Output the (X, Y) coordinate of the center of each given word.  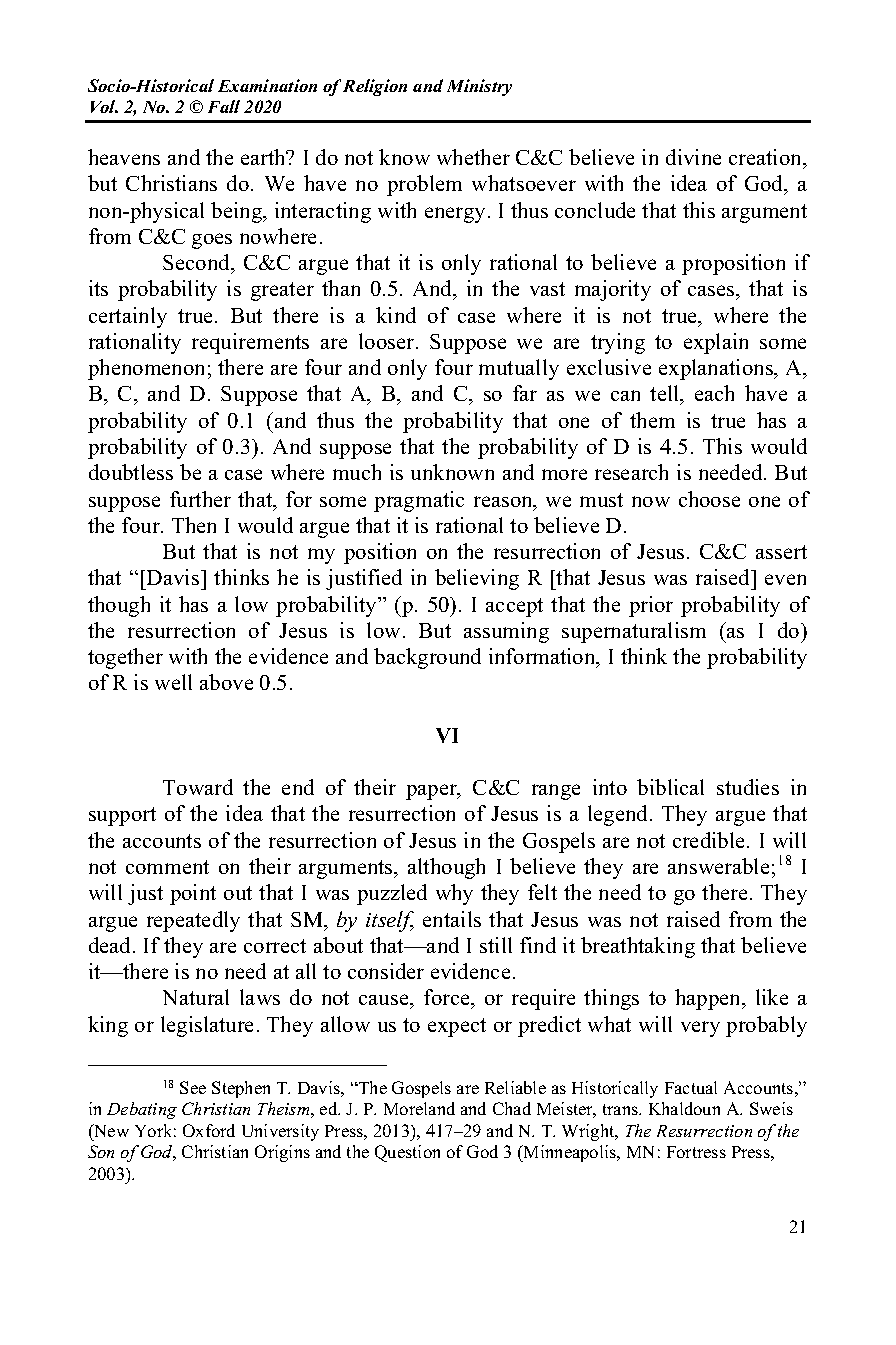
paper (433, 792)
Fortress (696, 1152)
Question (407, 1153)
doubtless (131, 472)
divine (693, 157)
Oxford (209, 1130)
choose (709, 499)
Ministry (479, 87)
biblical (670, 787)
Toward (198, 787)
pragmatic (419, 501)
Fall (224, 106)
